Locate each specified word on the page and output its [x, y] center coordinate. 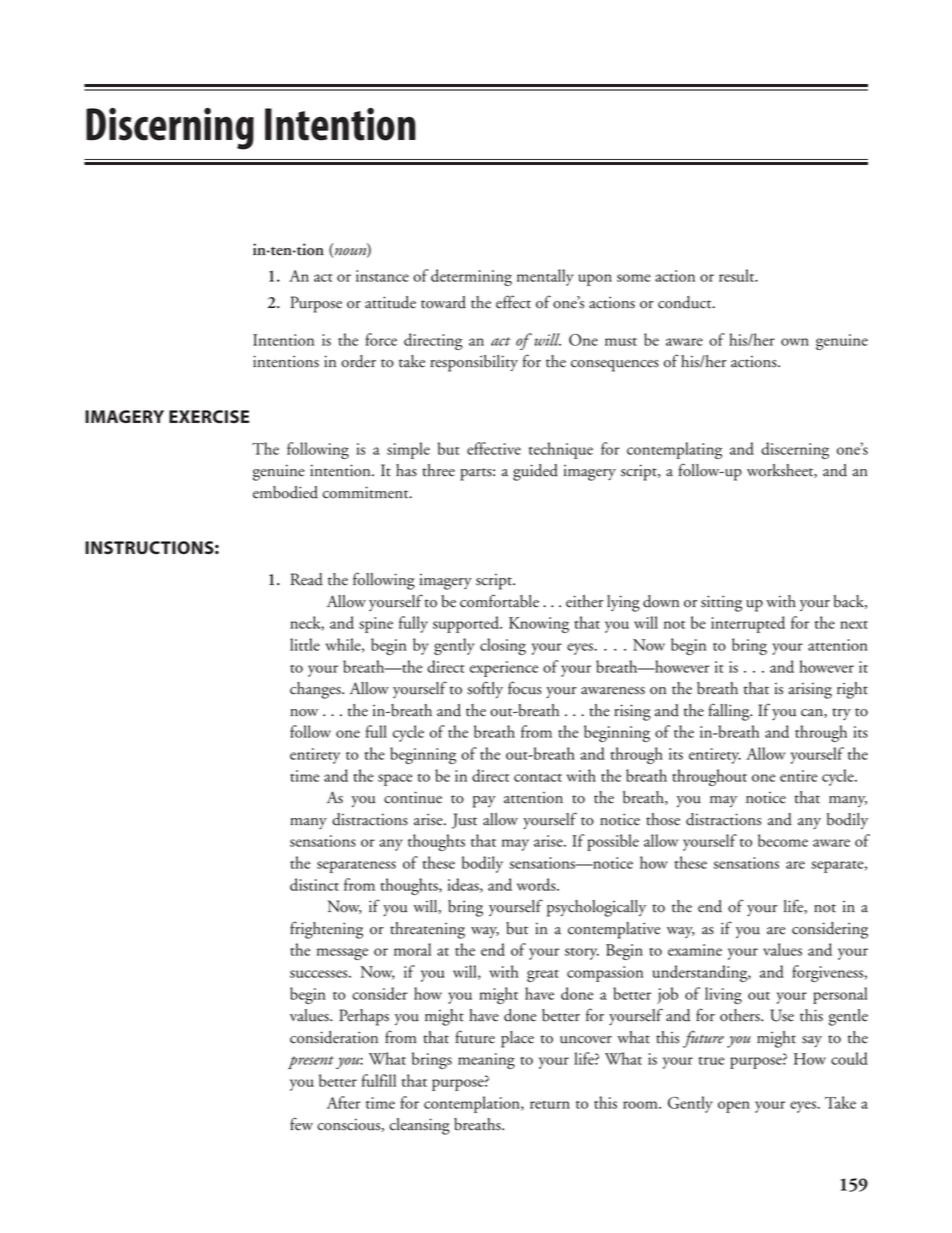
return [550, 1105]
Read [306, 579]
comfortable [499, 601]
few [301, 1124]
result [738, 275]
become [783, 840]
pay [484, 802]
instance [382, 276]
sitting [721, 603]
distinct [314, 884]
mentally [545, 277]
